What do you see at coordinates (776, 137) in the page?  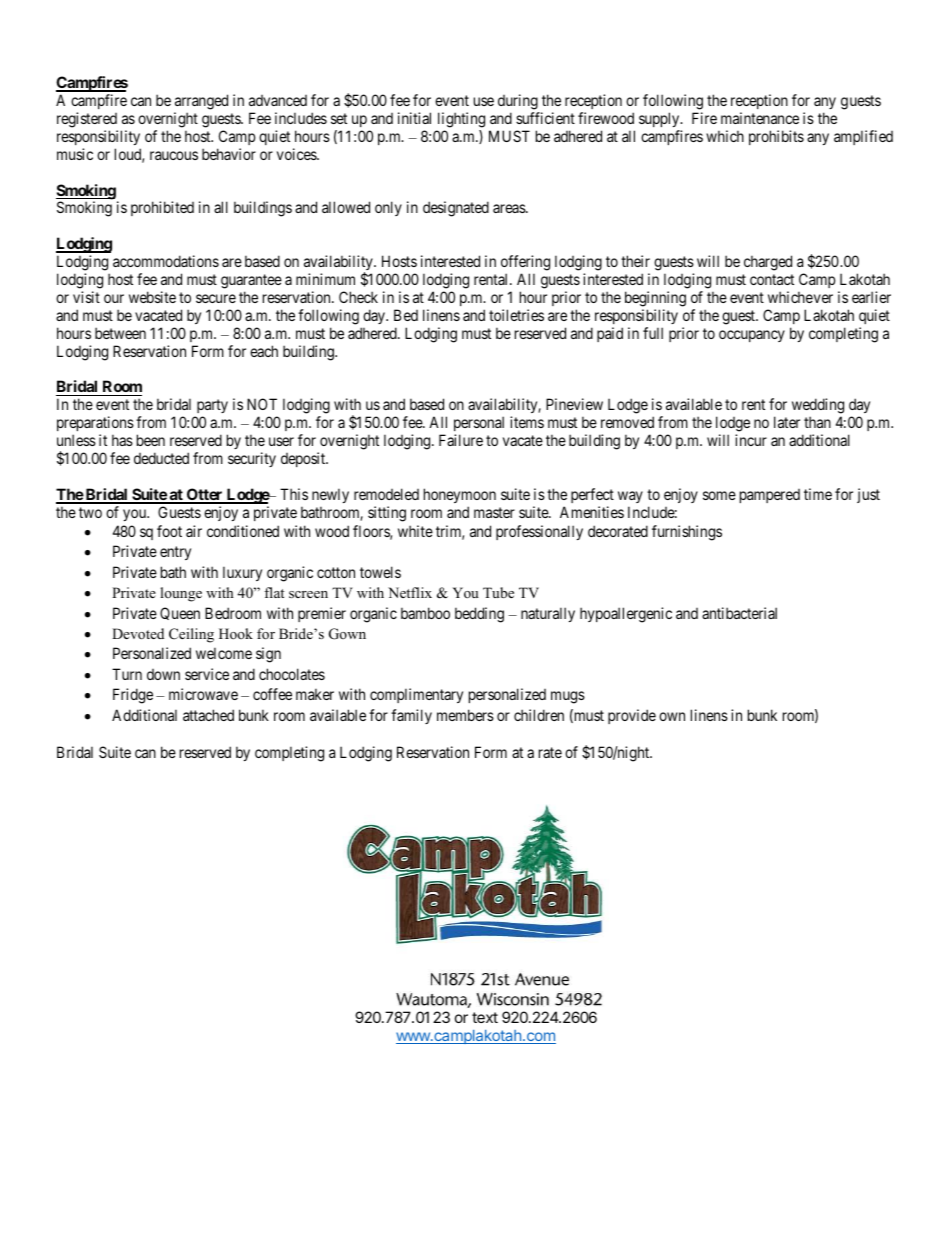 I see `prohibits` at bounding box center [776, 137].
